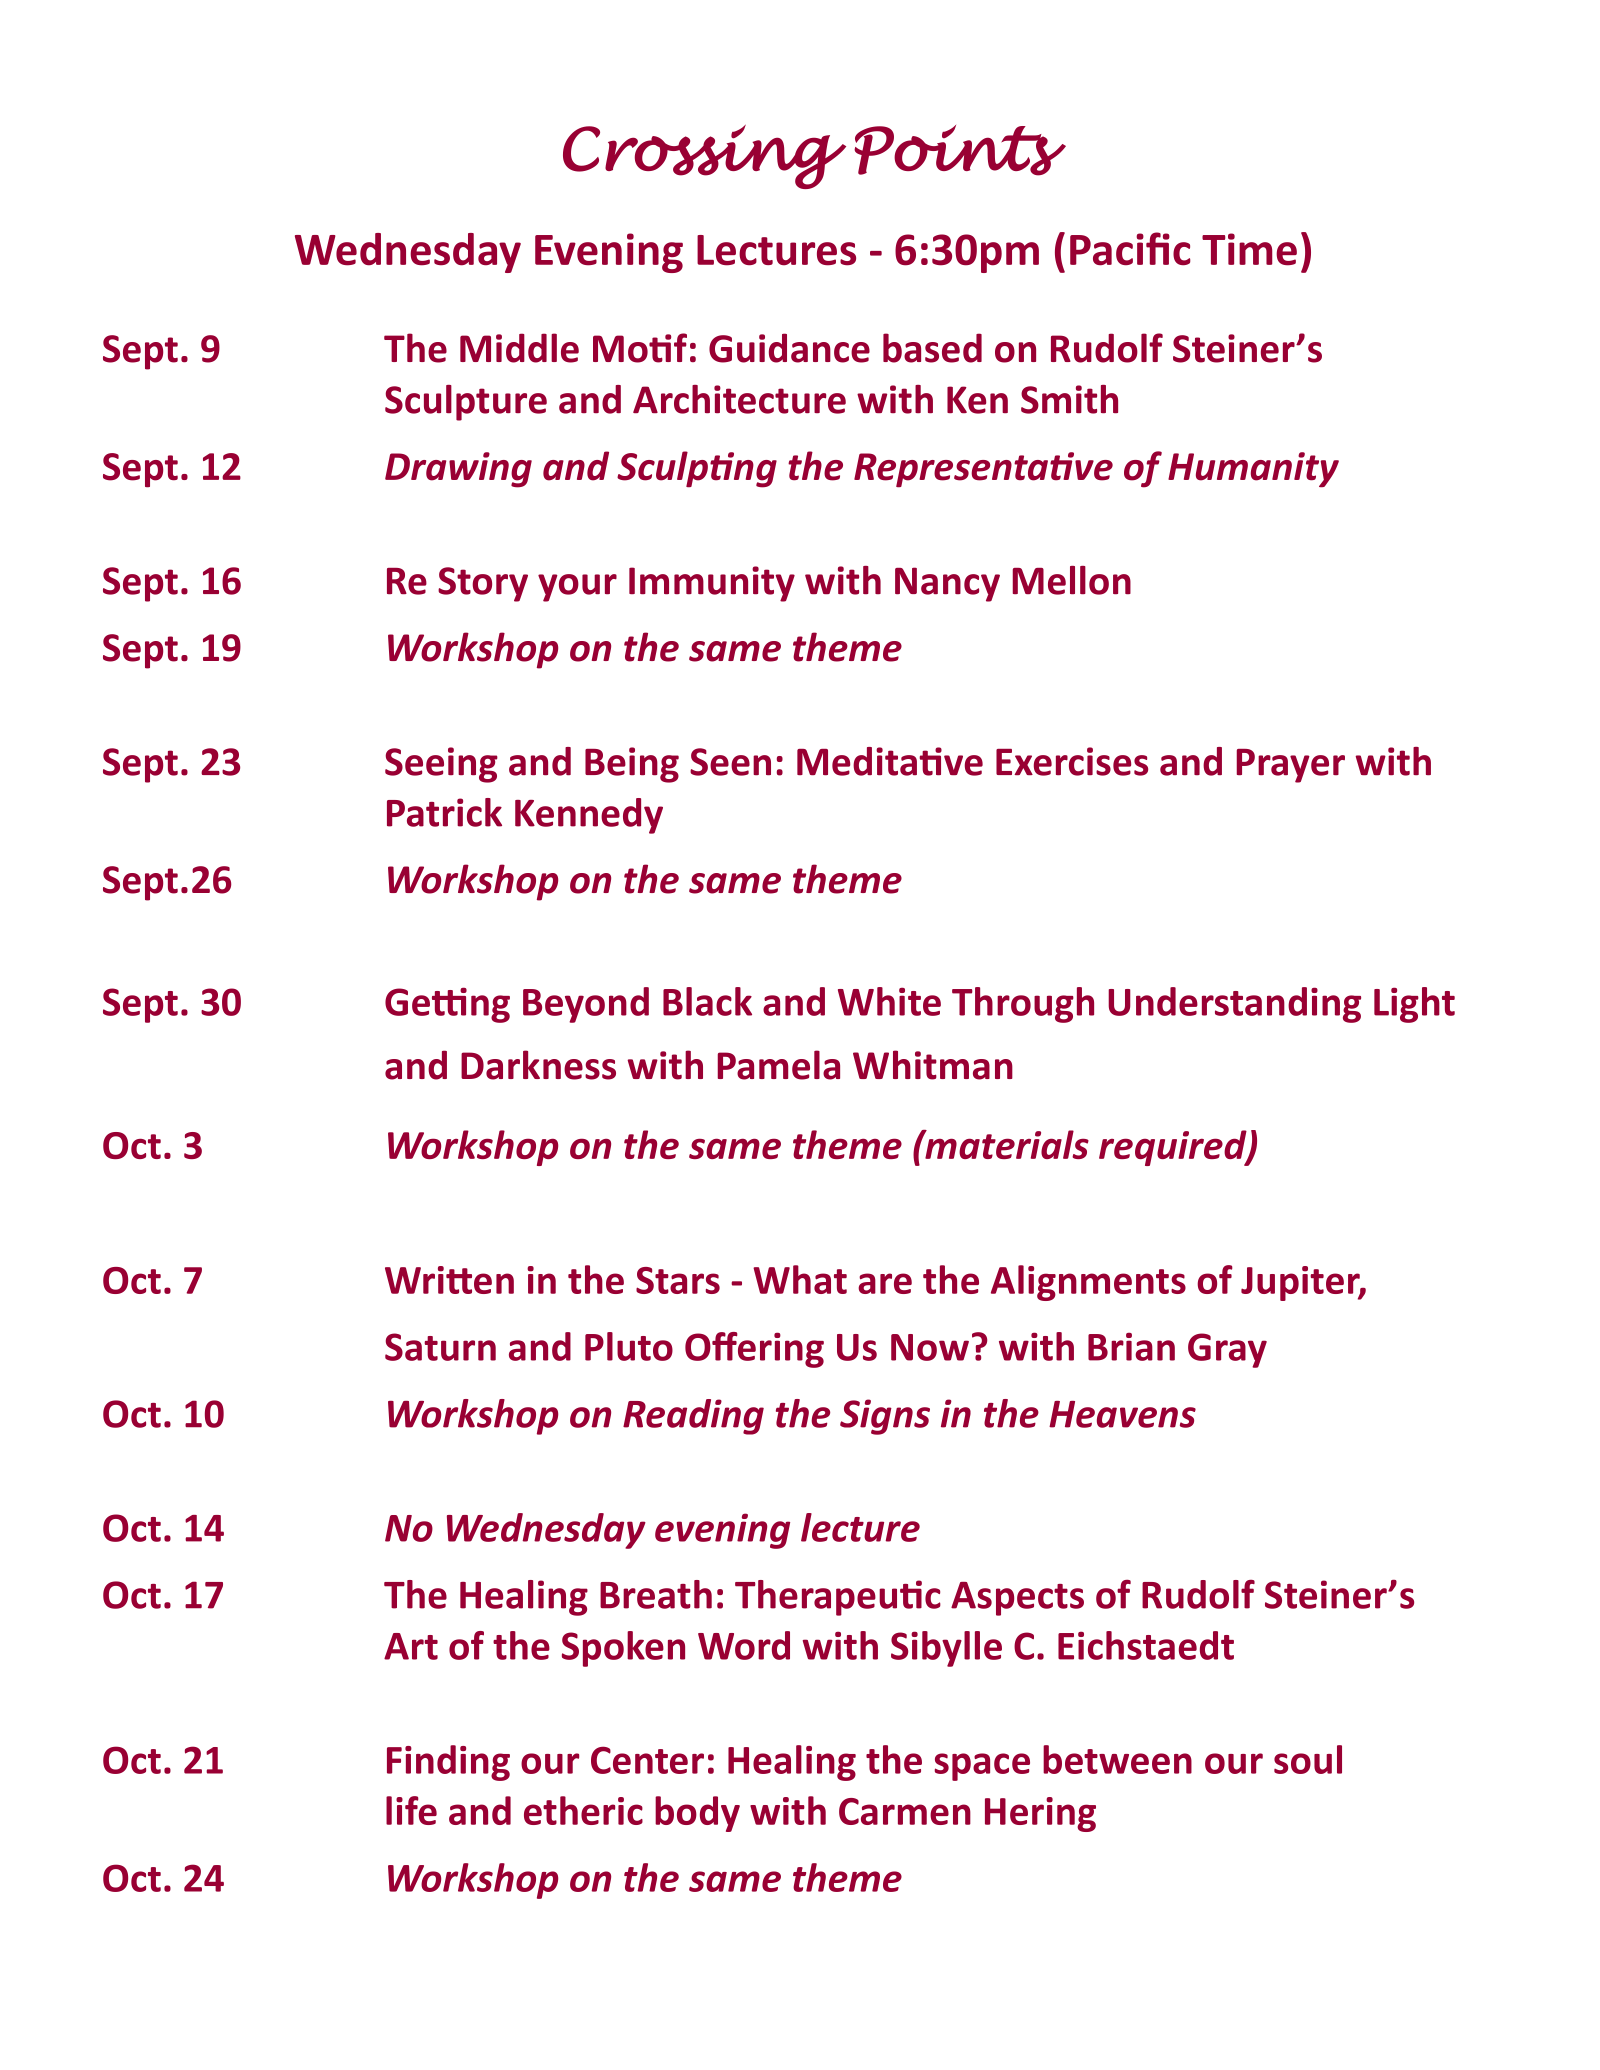  I want to click on based, so click(932, 348).
